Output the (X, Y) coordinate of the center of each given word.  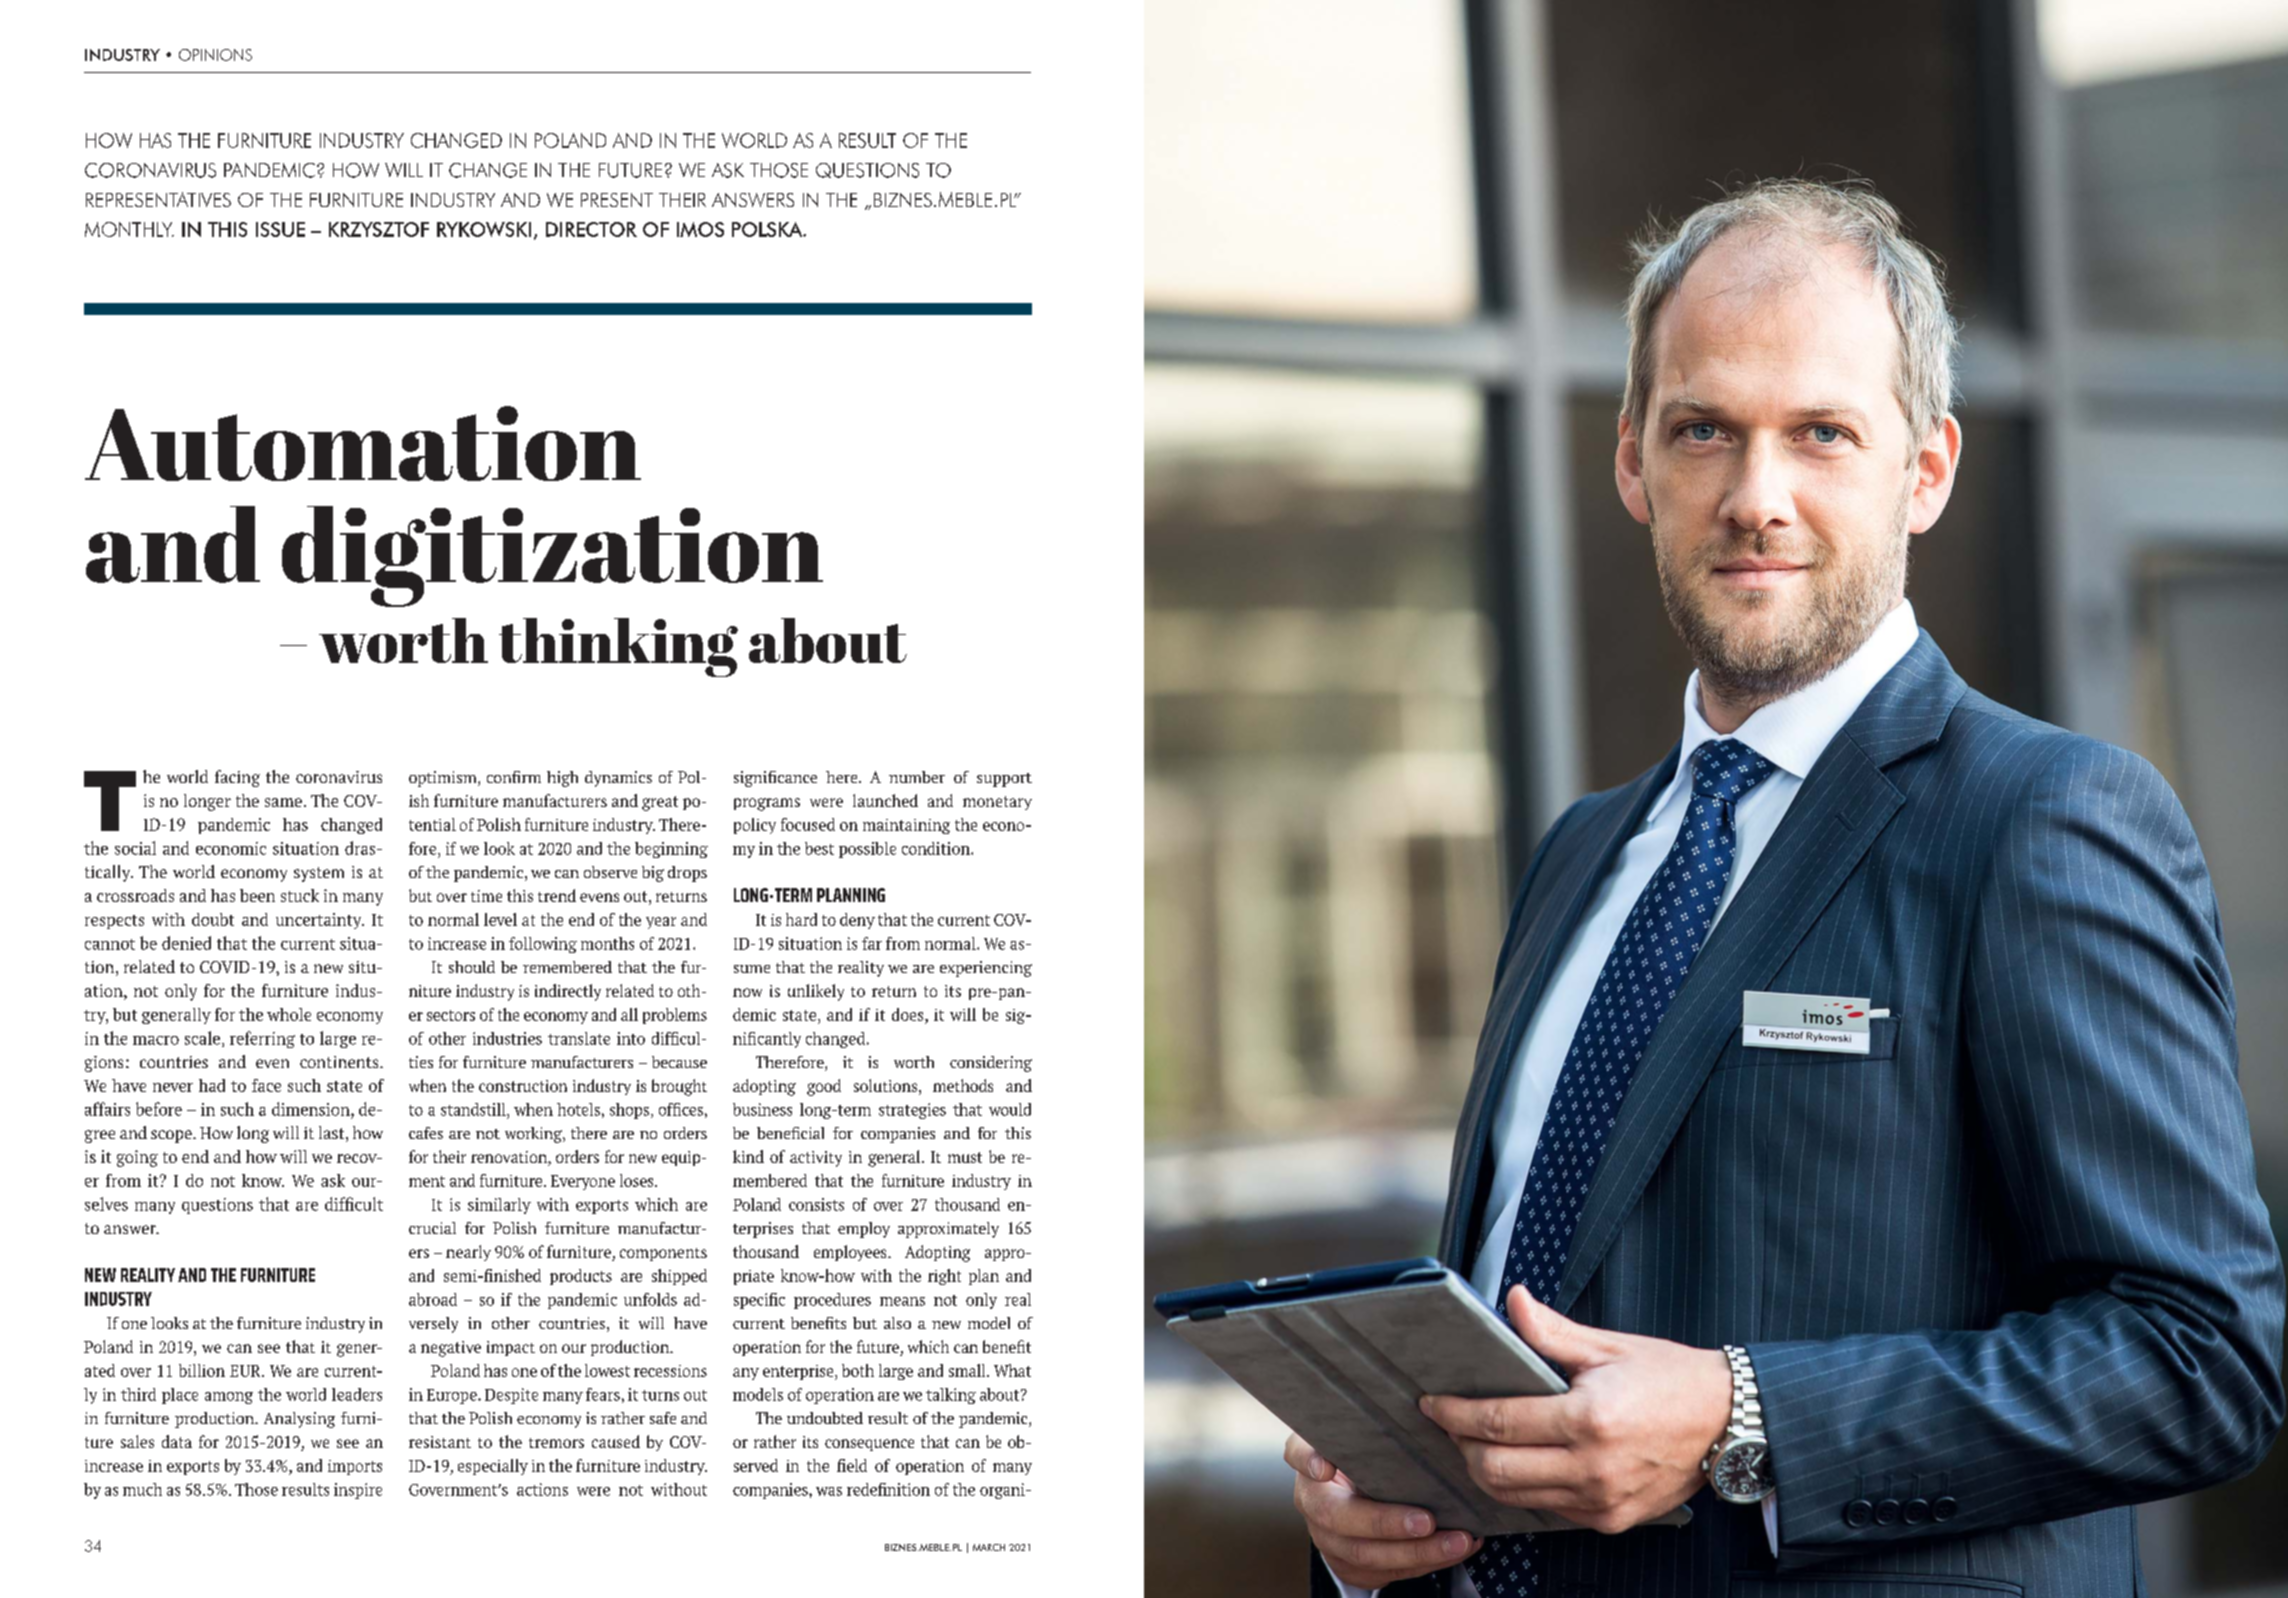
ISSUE (280, 229)
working (534, 1135)
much (142, 1489)
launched (885, 800)
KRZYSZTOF (379, 229)
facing (237, 778)
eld (857, 1465)
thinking (618, 647)
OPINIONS (215, 55)
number (917, 777)
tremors (556, 1443)
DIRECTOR (591, 229)
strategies (912, 1111)
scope (172, 1136)
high (562, 779)
